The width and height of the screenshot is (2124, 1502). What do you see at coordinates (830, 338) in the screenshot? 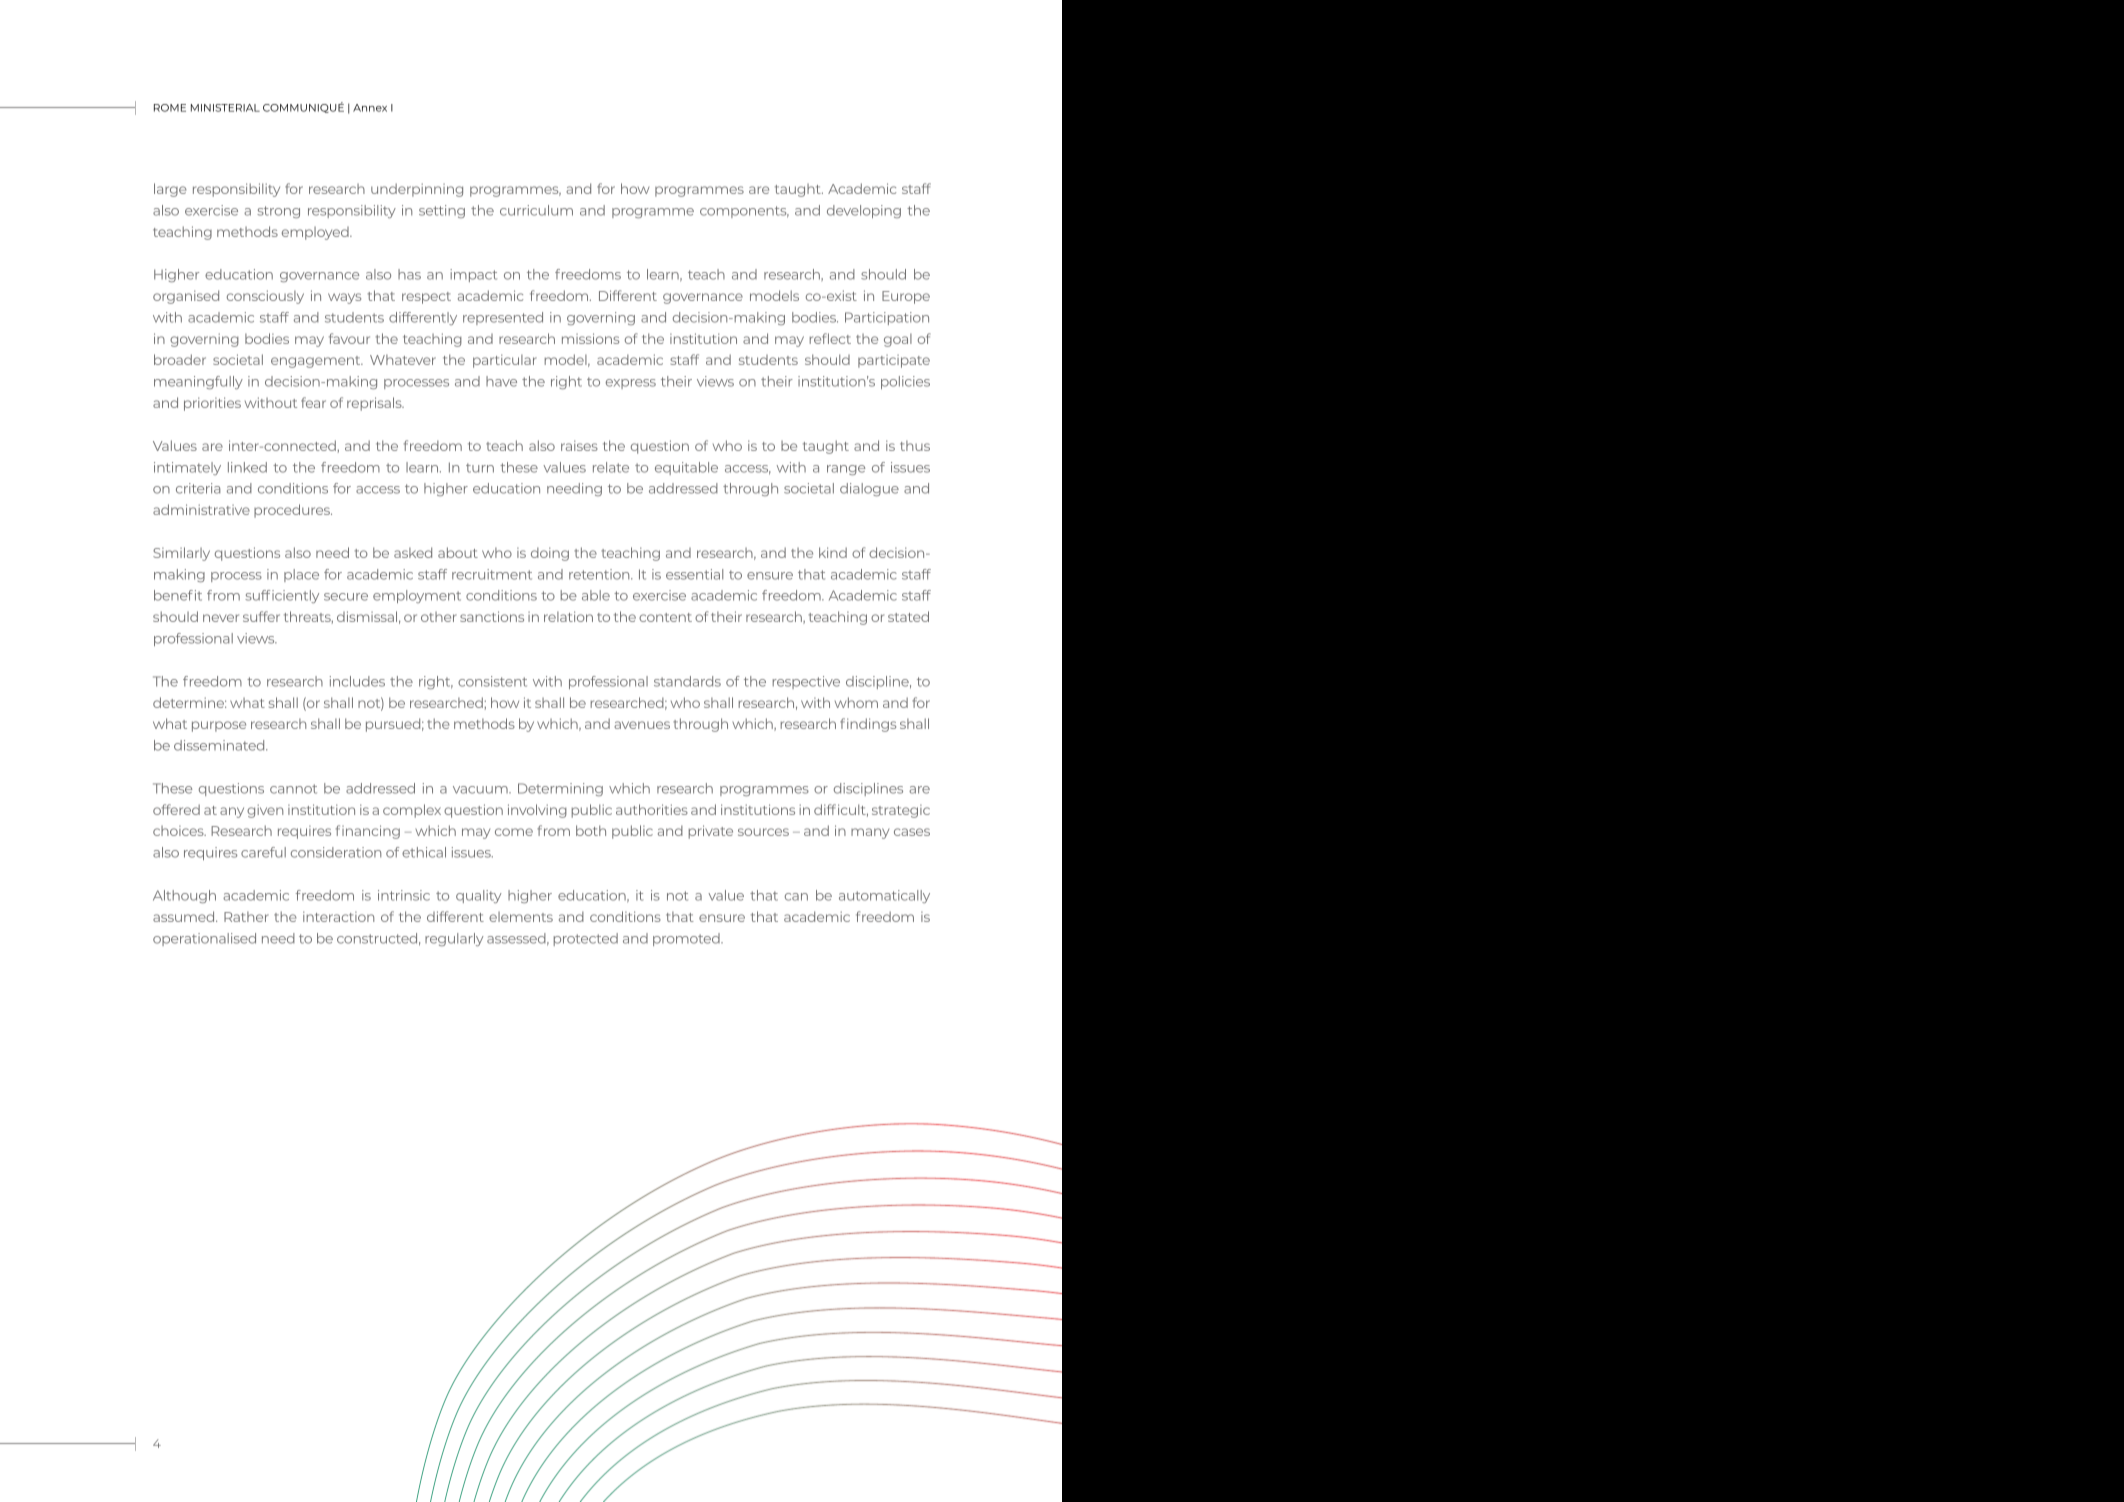
I see `reflect` at bounding box center [830, 338].
